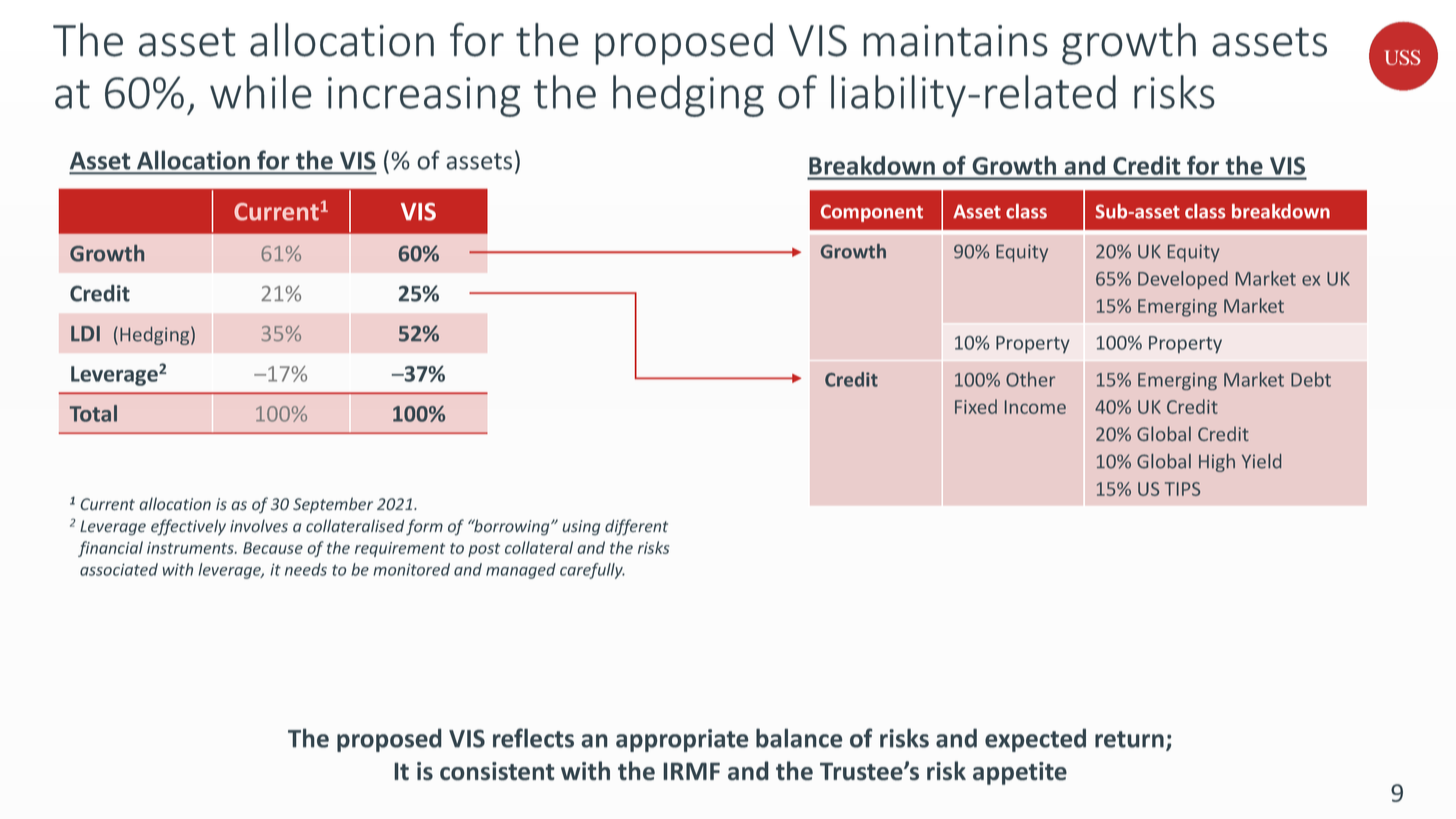 This screenshot has height=819, width=1456. What do you see at coordinates (976, 406) in the screenshot?
I see `Fixed` at bounding box center [976, 406].
